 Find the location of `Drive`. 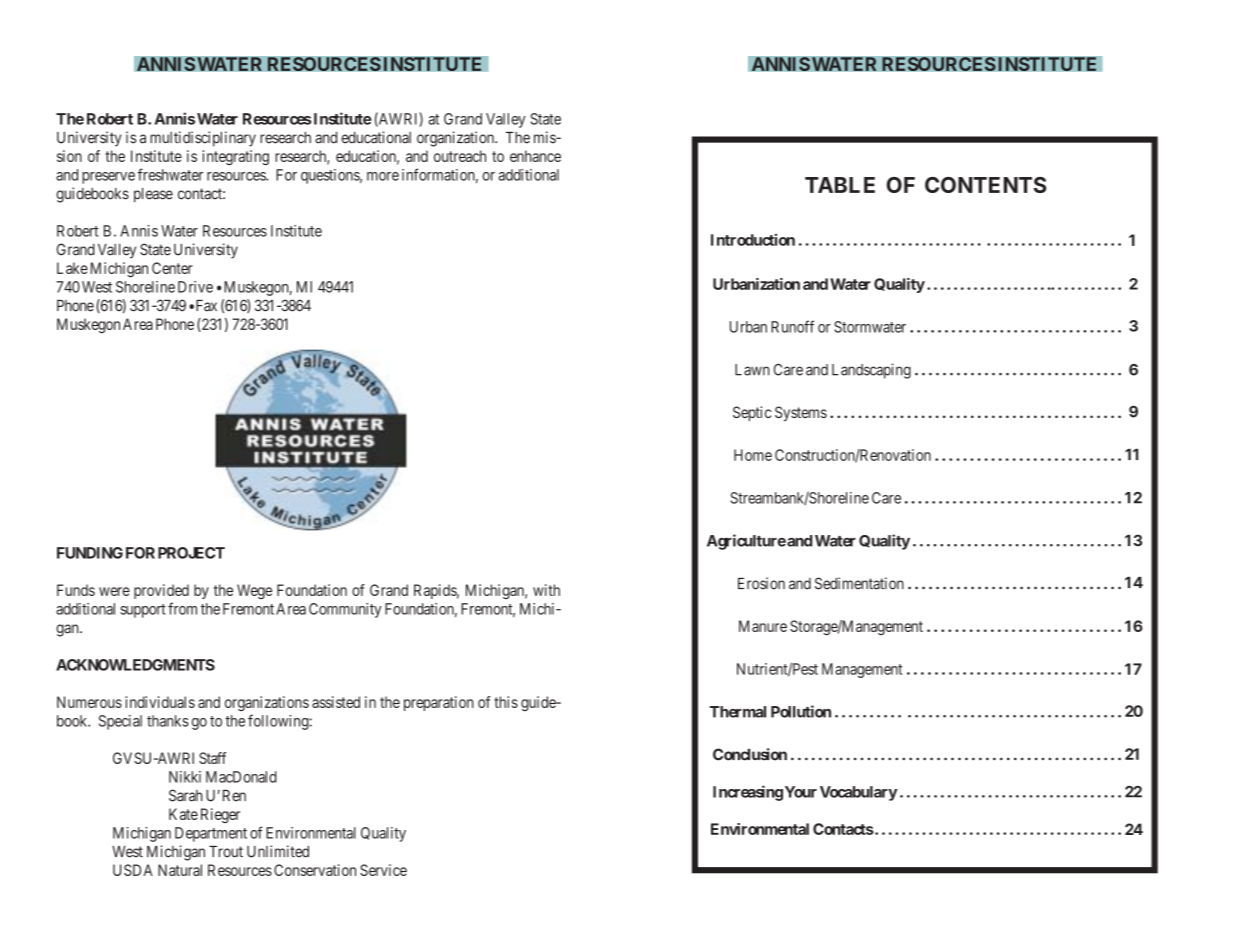

Drive is located at coordinates (195, 287).
